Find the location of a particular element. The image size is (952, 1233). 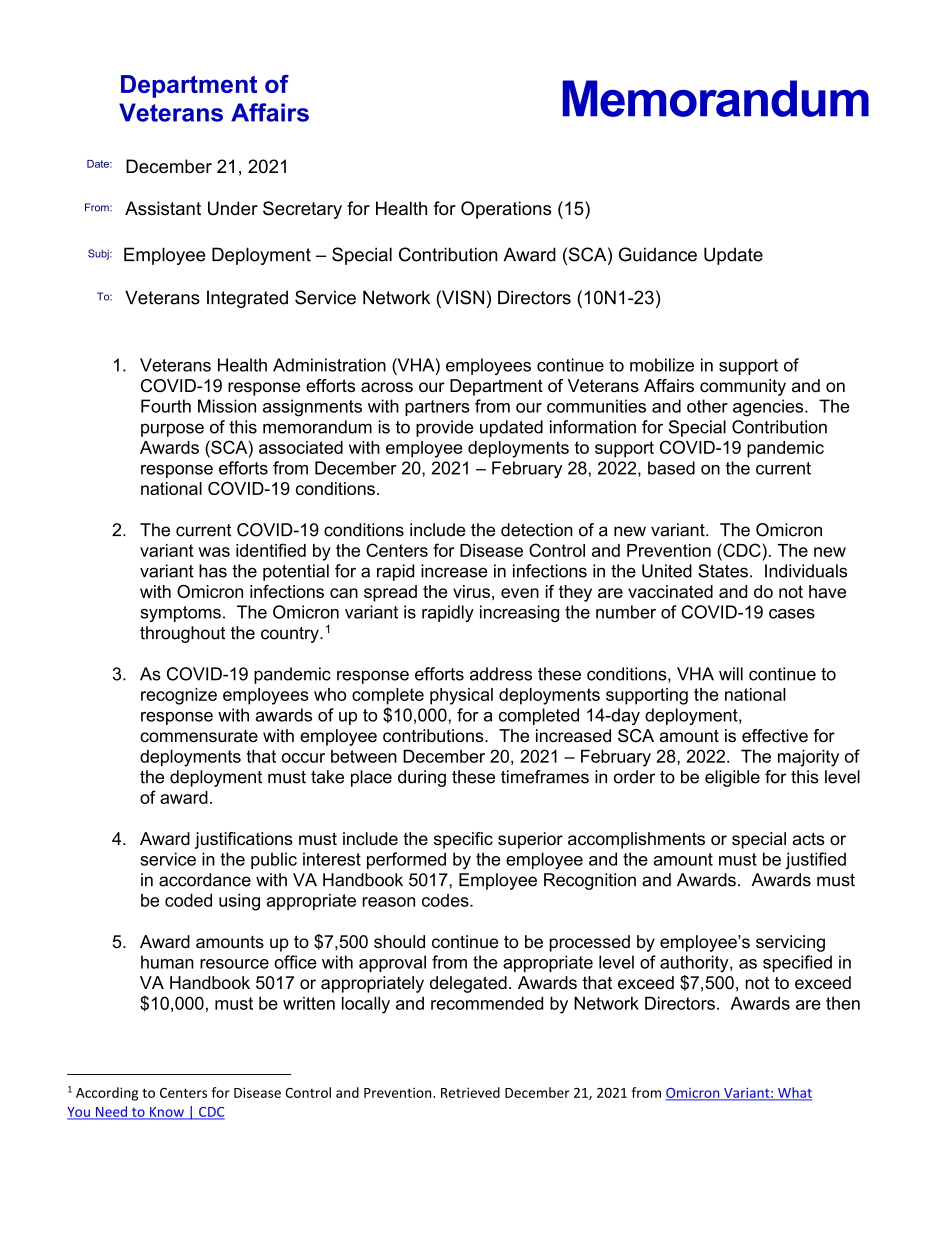

Assistant is located at coordinates (163, 208).
